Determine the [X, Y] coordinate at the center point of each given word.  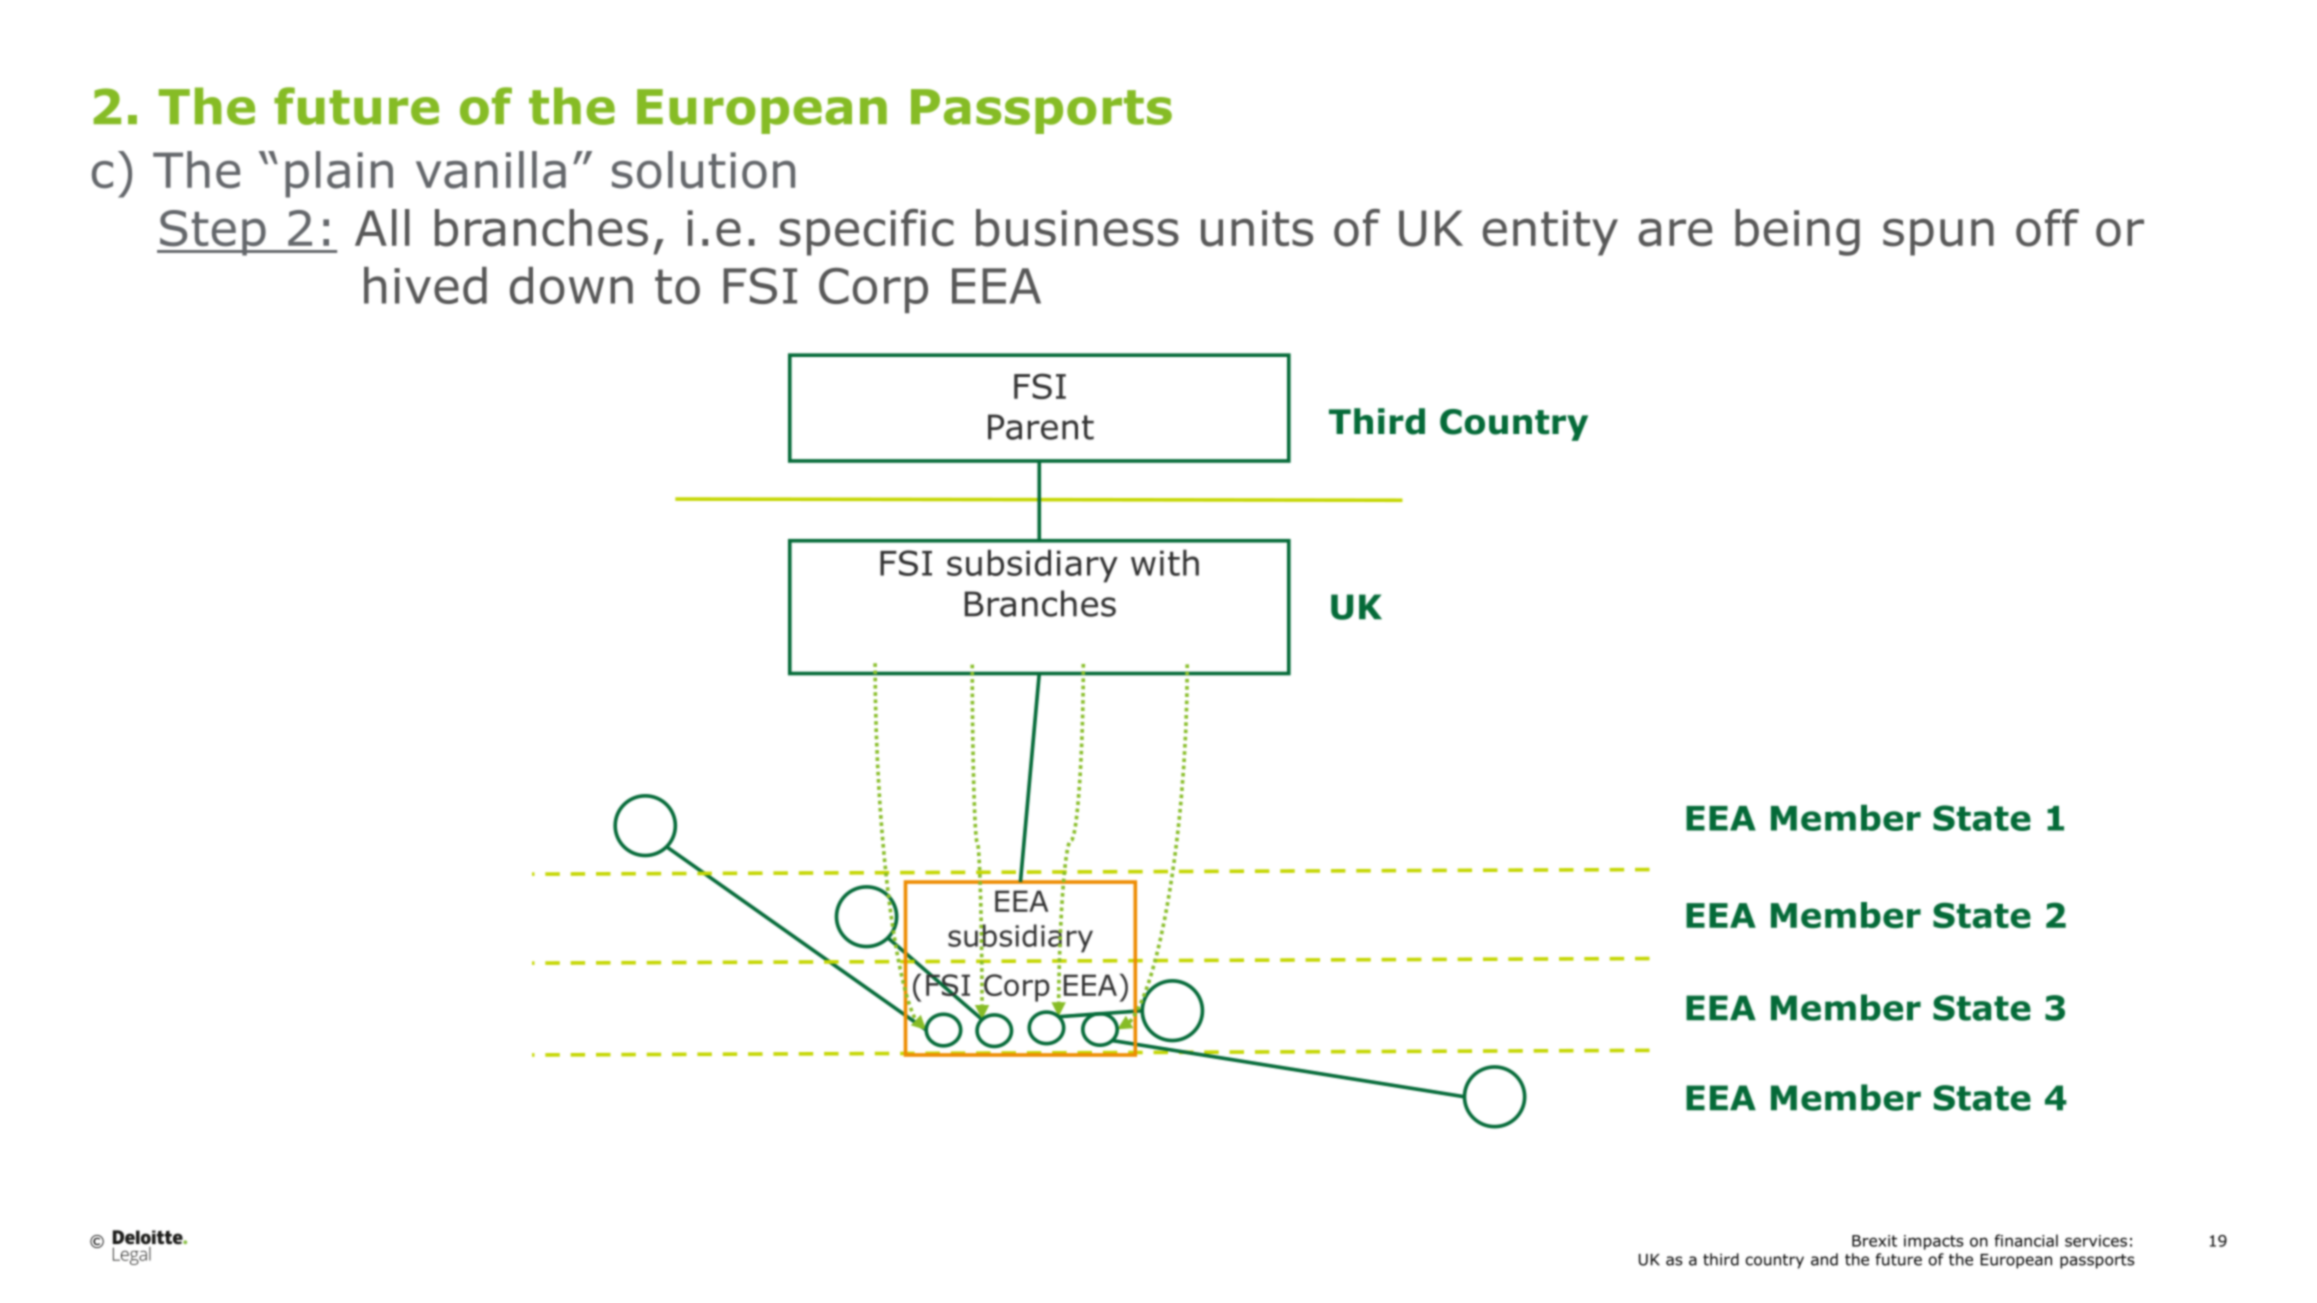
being [1797, 232]
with [1165, 563]
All [382, 227]
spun [1938, 237]
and [1824, 1259]
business [1077, 228]
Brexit [1874, 1241]
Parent [1041, 427]
